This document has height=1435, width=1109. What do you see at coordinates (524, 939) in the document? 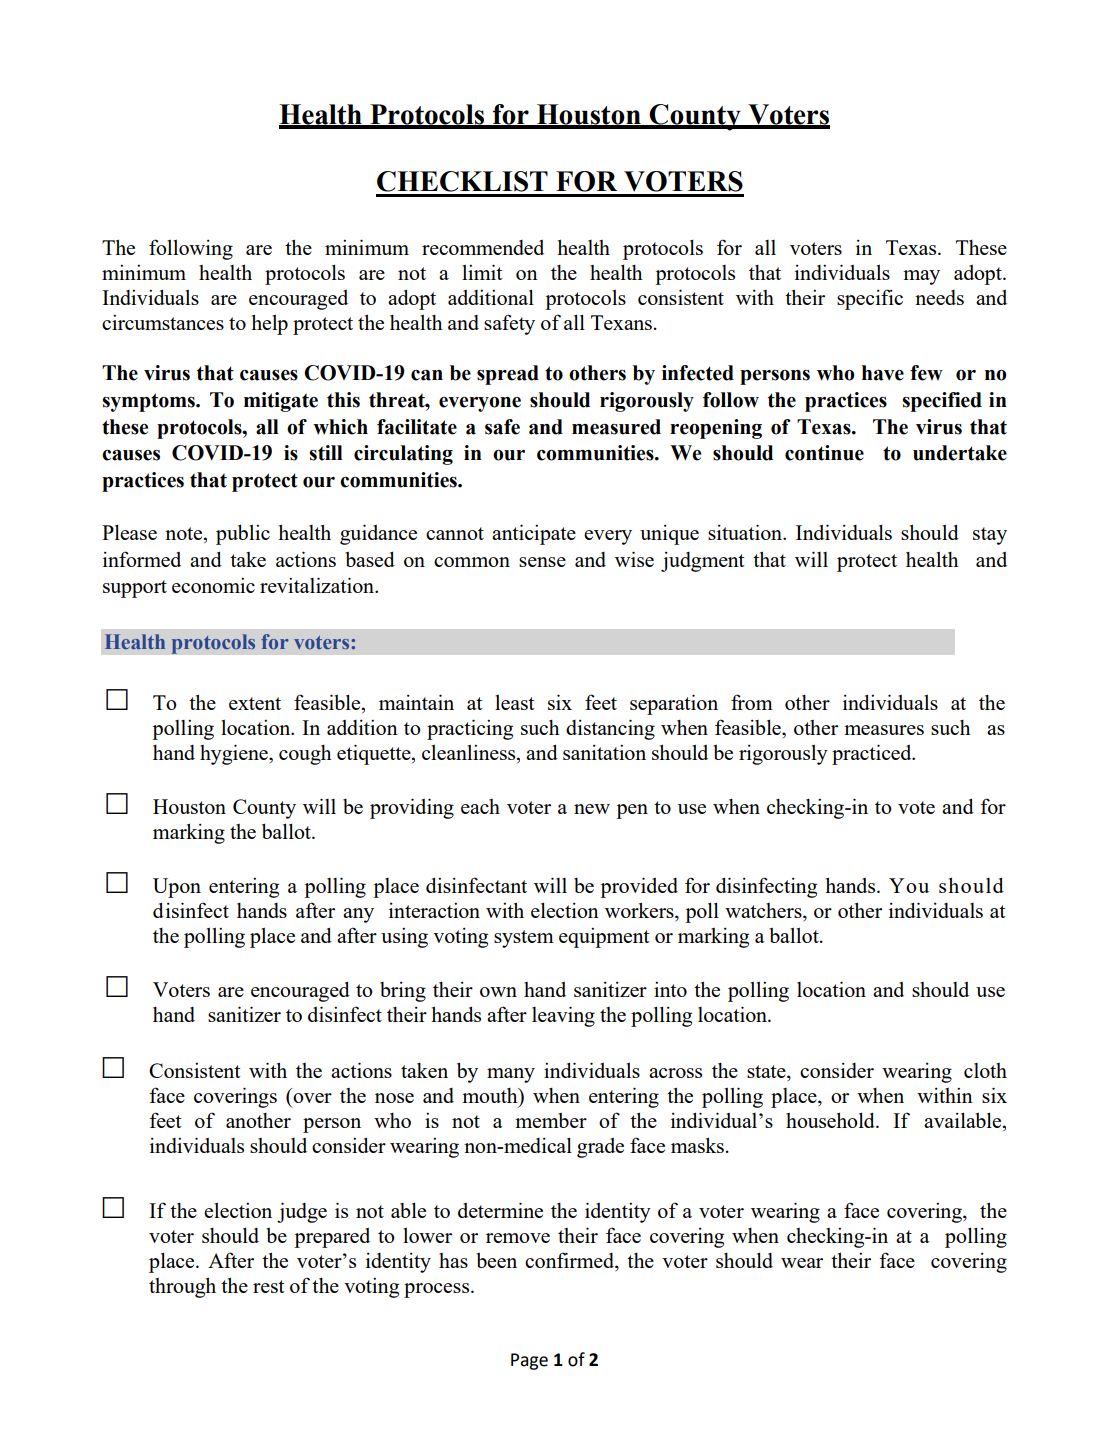
I see `system` at bounding box center [524, 939].
